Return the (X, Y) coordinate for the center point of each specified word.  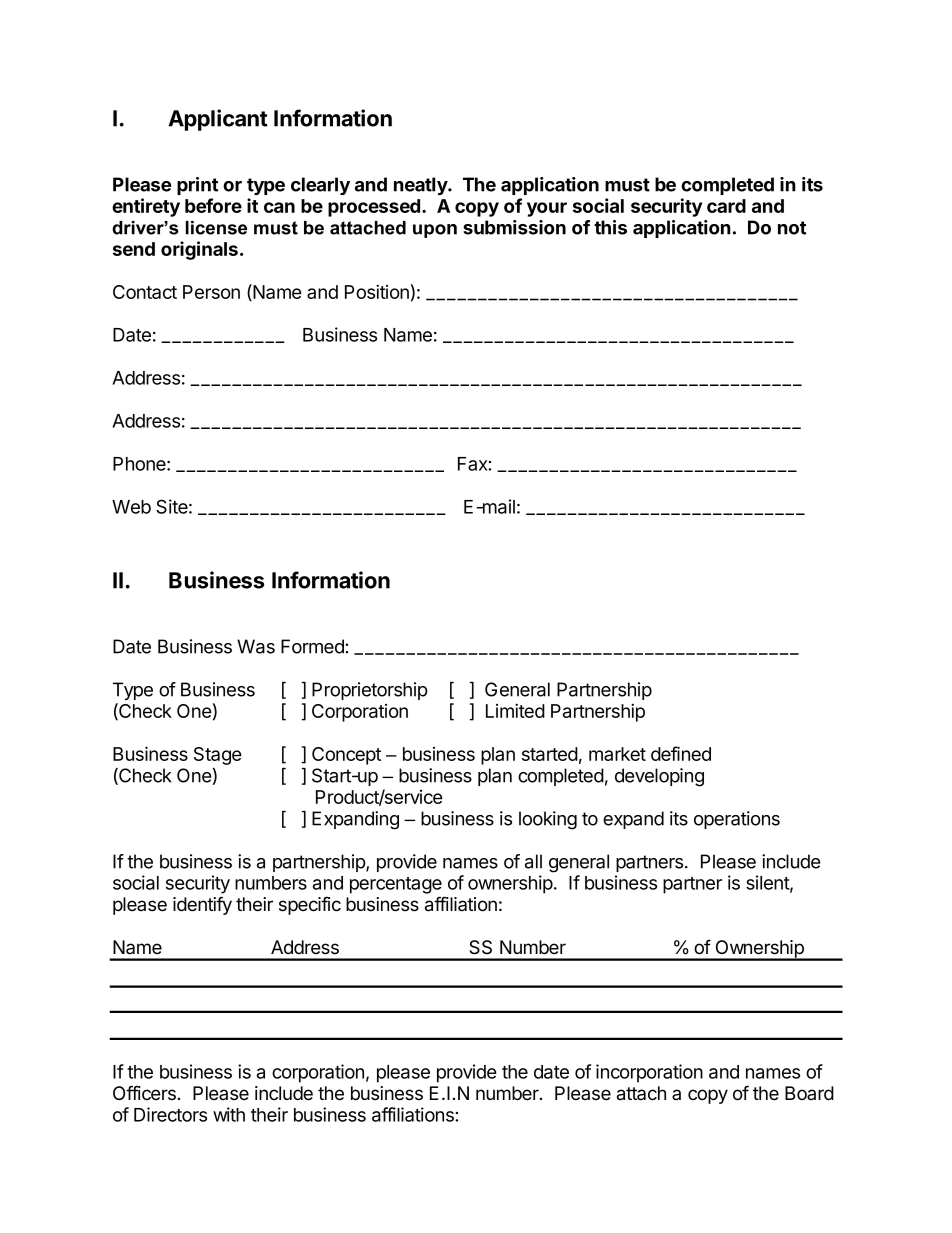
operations (737, 820)
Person (211, 292)
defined (681, 753)
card (726, 206)
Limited (515, 710)
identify (202, 905)
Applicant (218, 120)
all (533, 861)
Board (809, 1093)
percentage (396, 885)
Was (256, 646)
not (792, 228)
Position (377, 291)
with (229, 1114)
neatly (421, 186)
